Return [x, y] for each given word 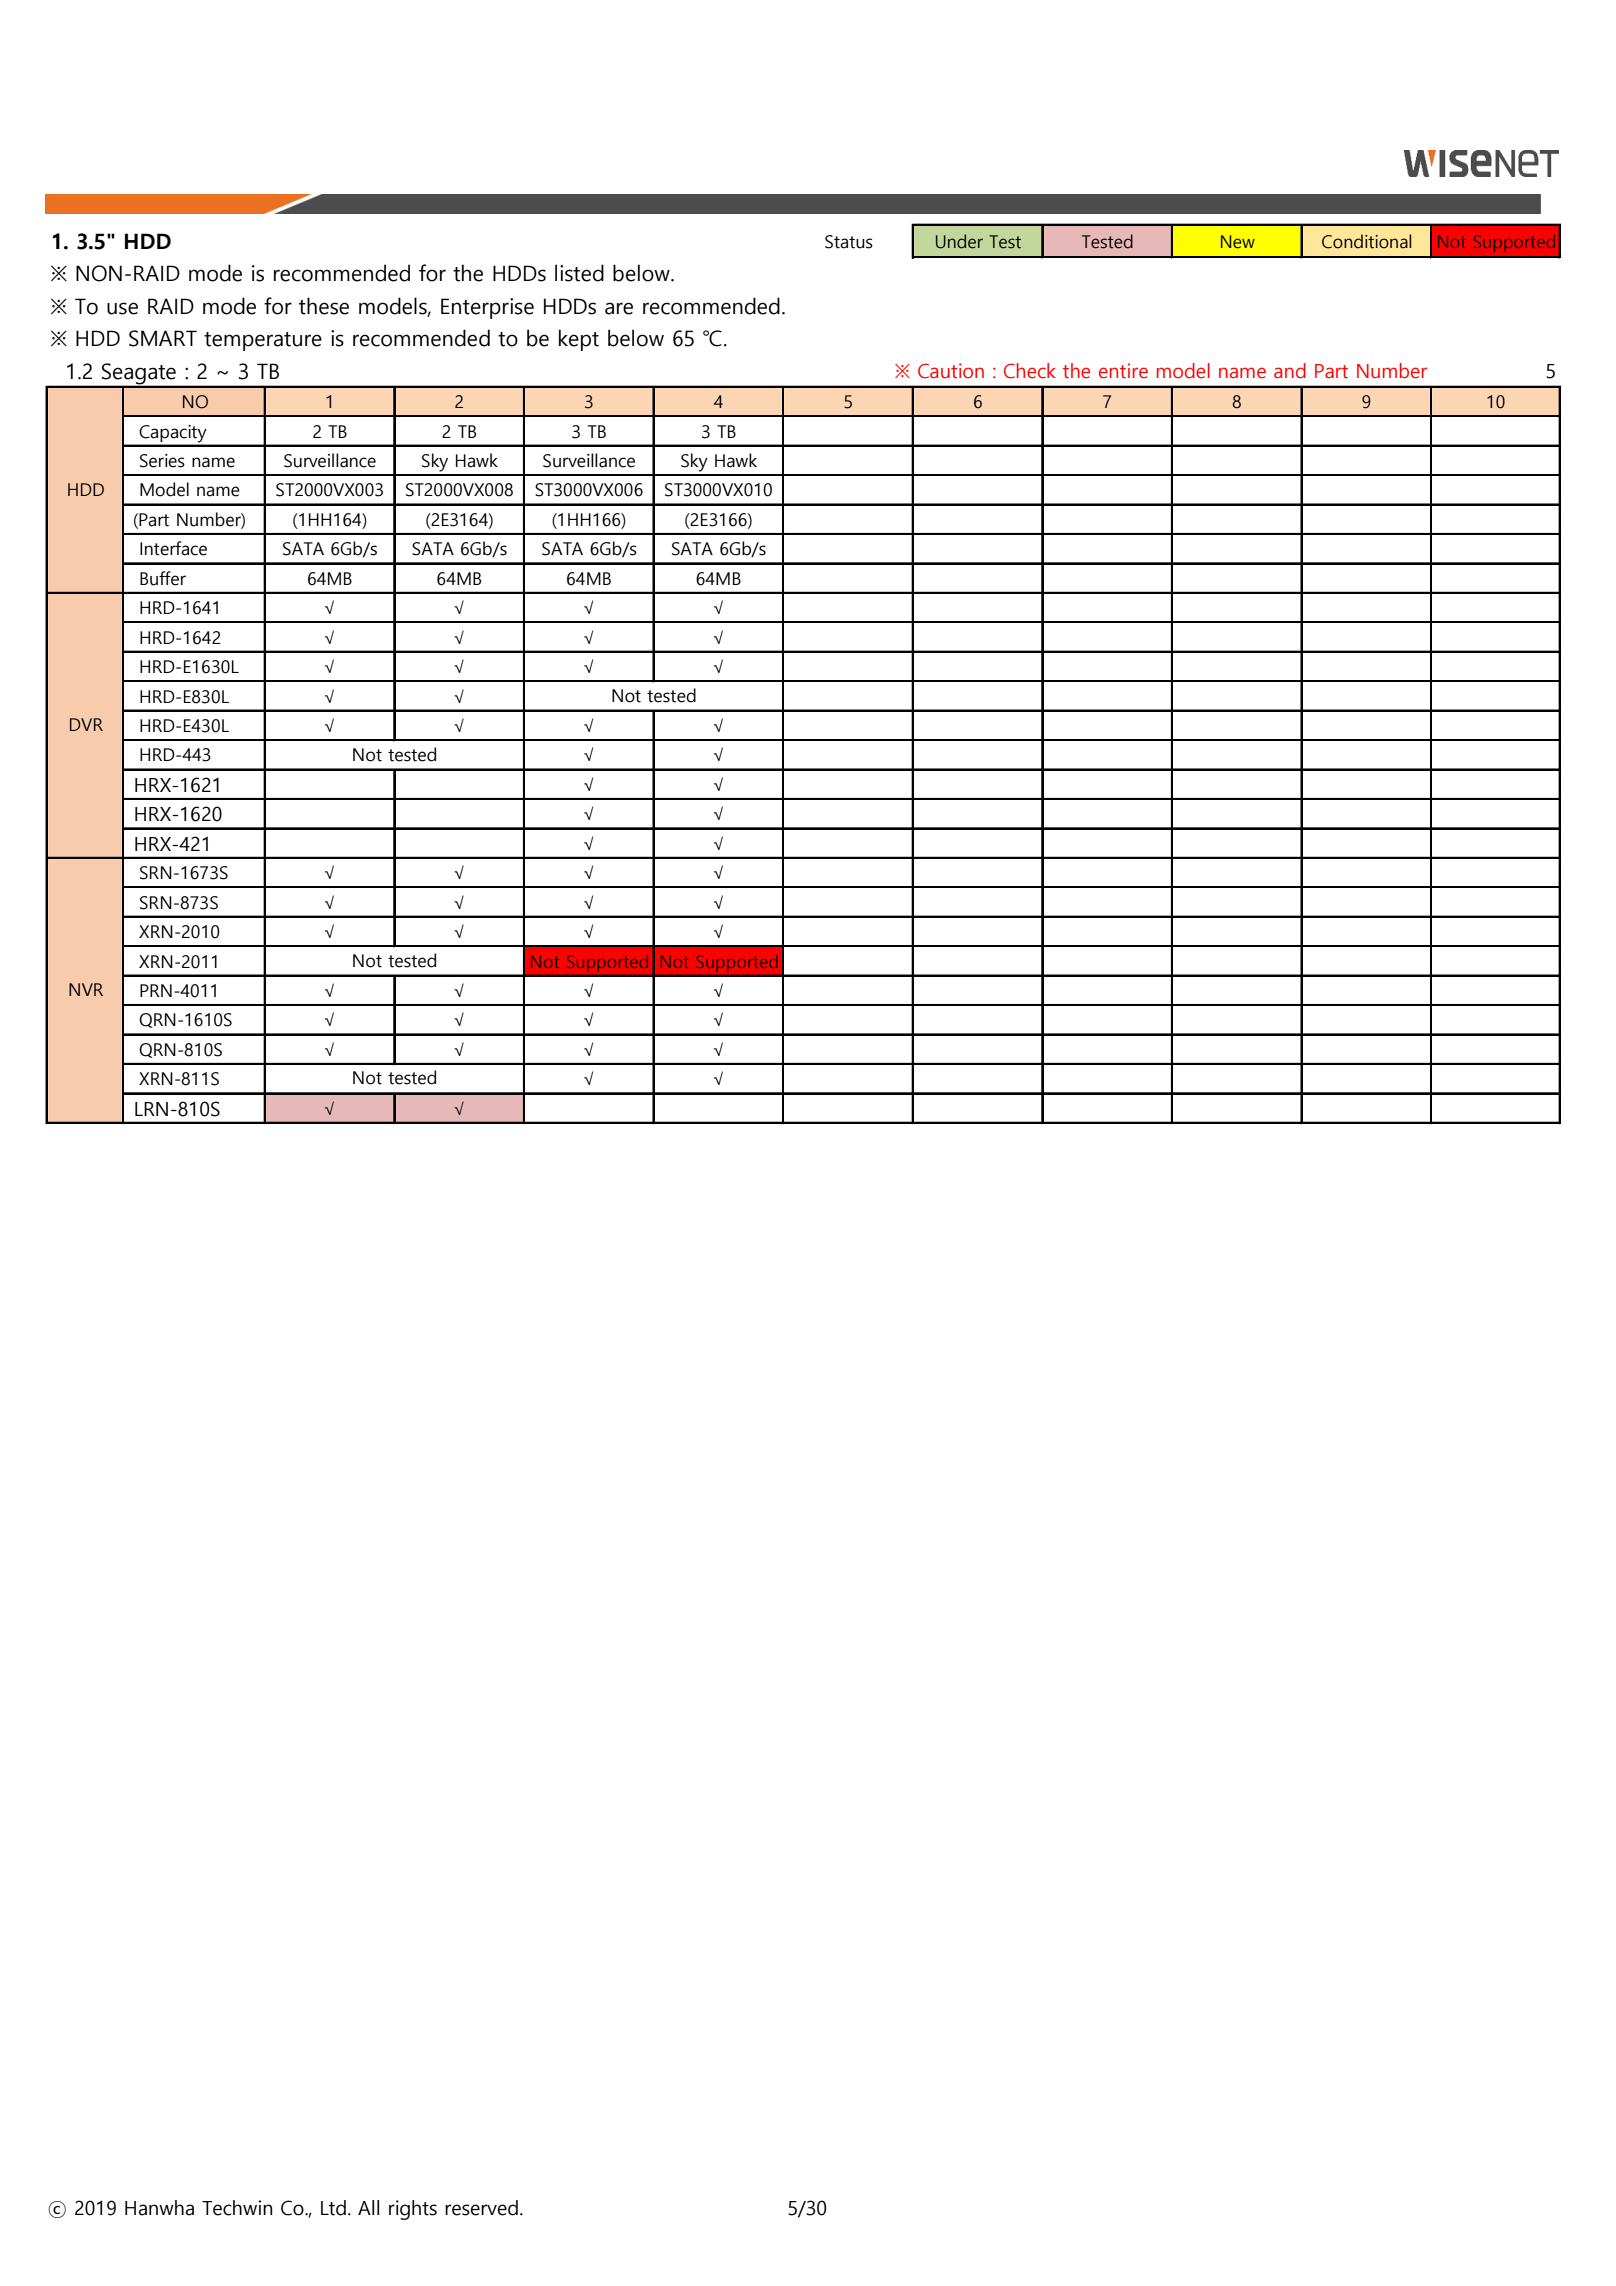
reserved [481, 2208]
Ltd [333, 2208]
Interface [173, 548]
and [1290, 371]
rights [413, 2210]
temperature [263, 341]
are [619, 308]
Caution [951, 371]
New [1238, 242]
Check [1030, 371]
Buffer [163, 578]
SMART [163, 338]
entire [1123, 371]
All [368, 2207]
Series [162, 461]
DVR [86, 724]
